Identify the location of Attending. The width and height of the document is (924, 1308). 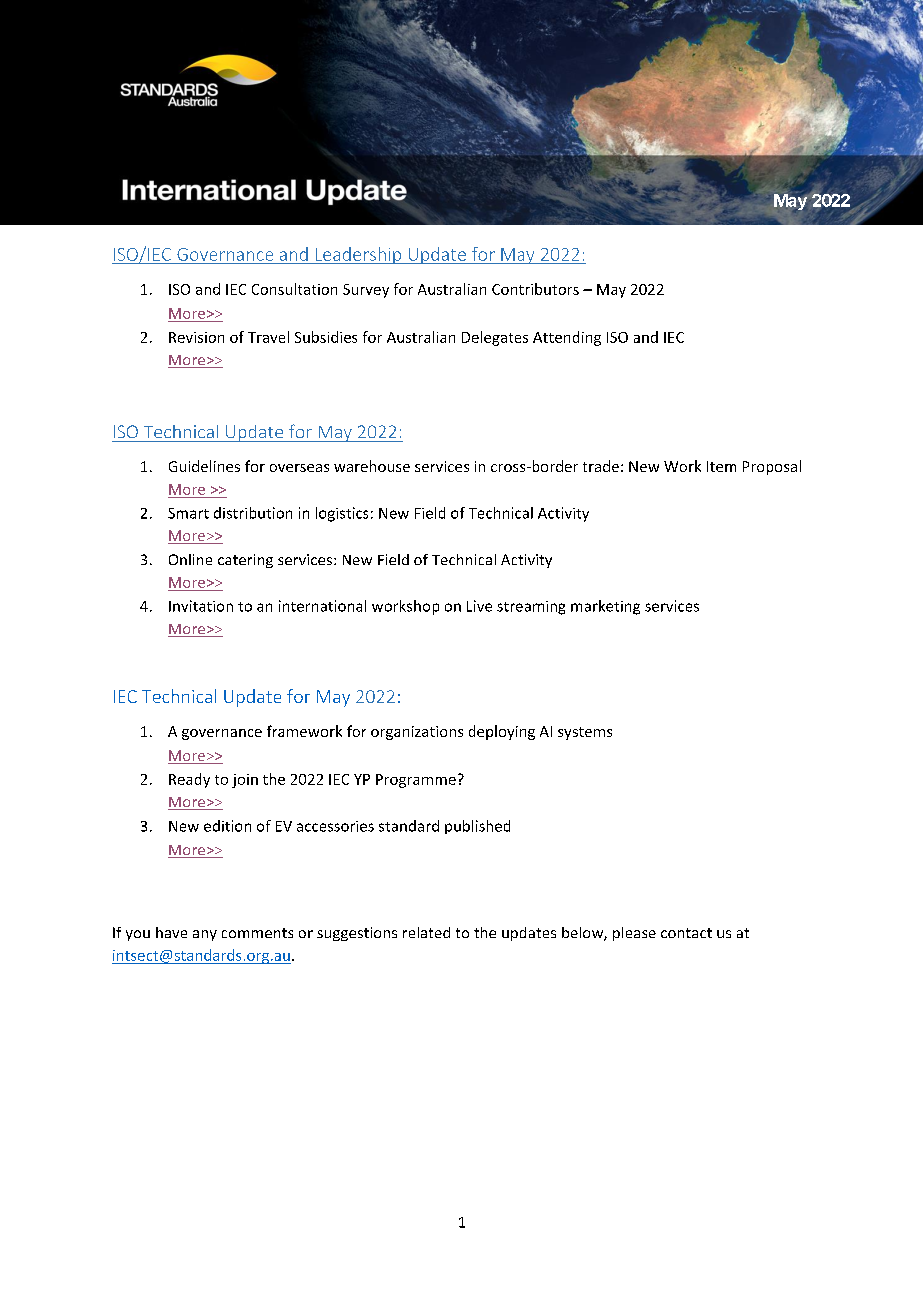
(567, 338).
